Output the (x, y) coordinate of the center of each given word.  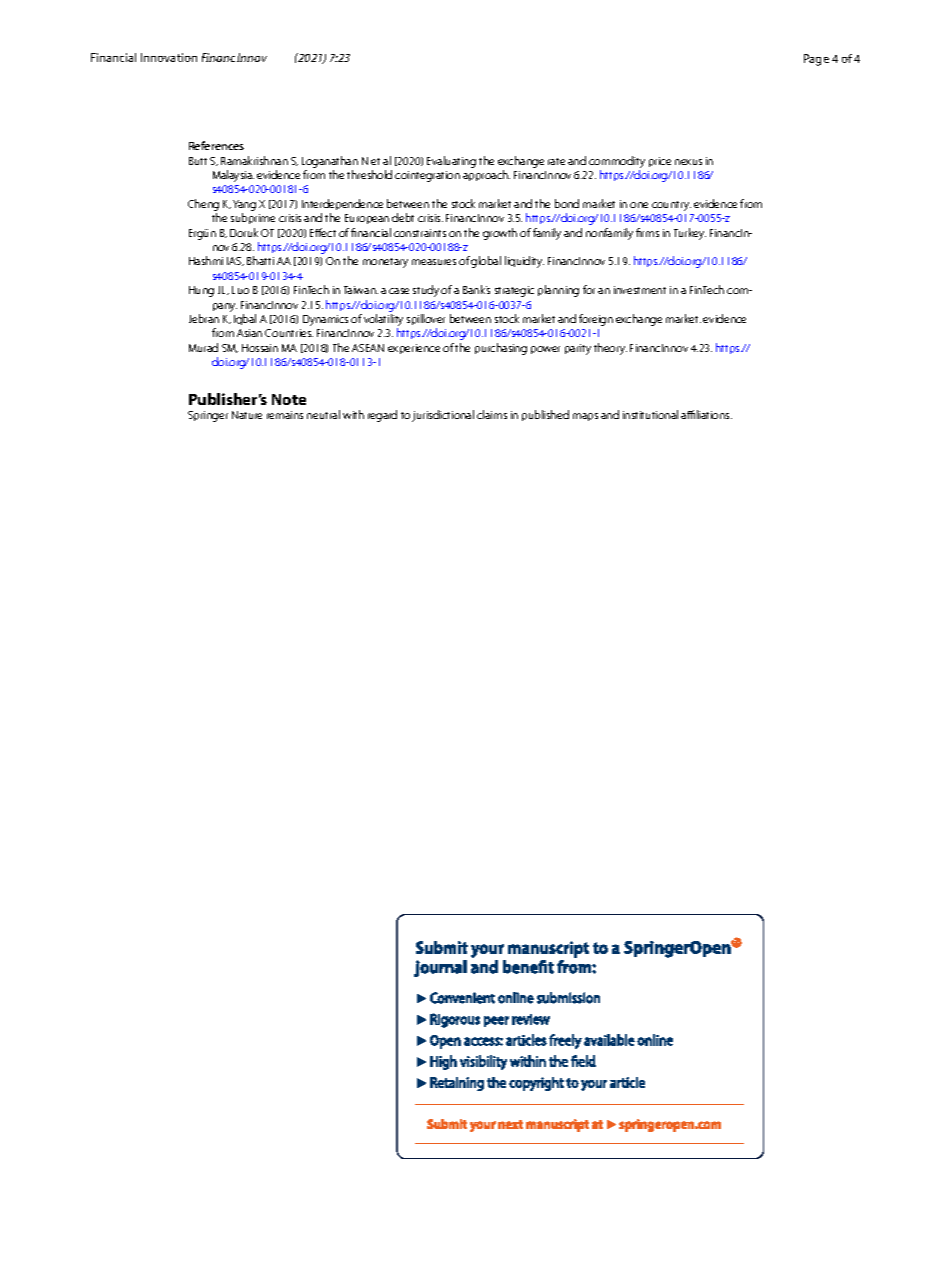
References (216, 145)
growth (500, 234)
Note (289, 399)
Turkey (690, 234)
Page (816, 60)
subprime (253, 218)
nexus (688, 162)
